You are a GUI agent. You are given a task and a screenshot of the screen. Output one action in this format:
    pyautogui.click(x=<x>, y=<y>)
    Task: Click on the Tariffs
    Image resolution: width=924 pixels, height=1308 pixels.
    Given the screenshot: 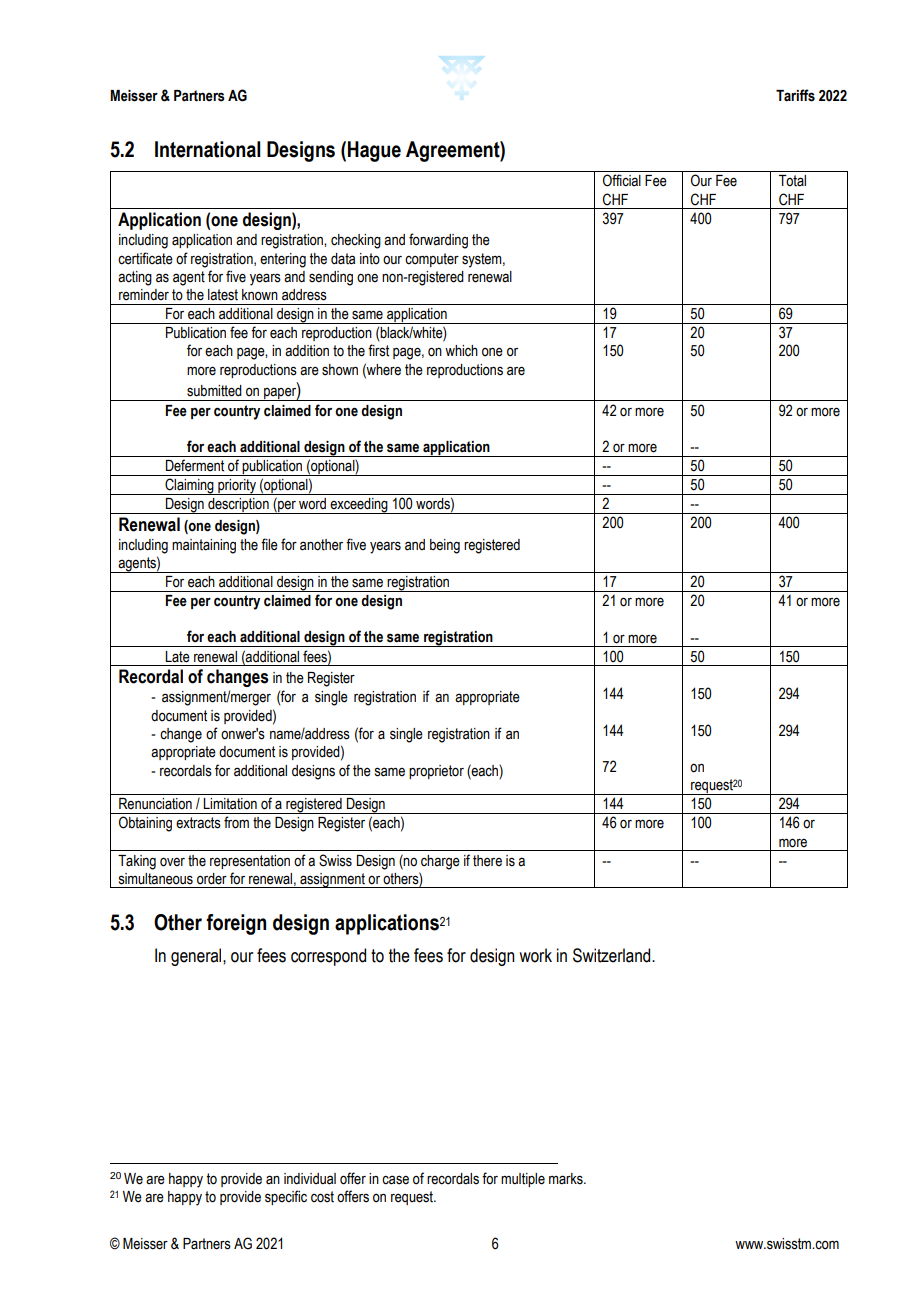 What is the action you would take?
    pyautogui.click(x=795, y=95)
